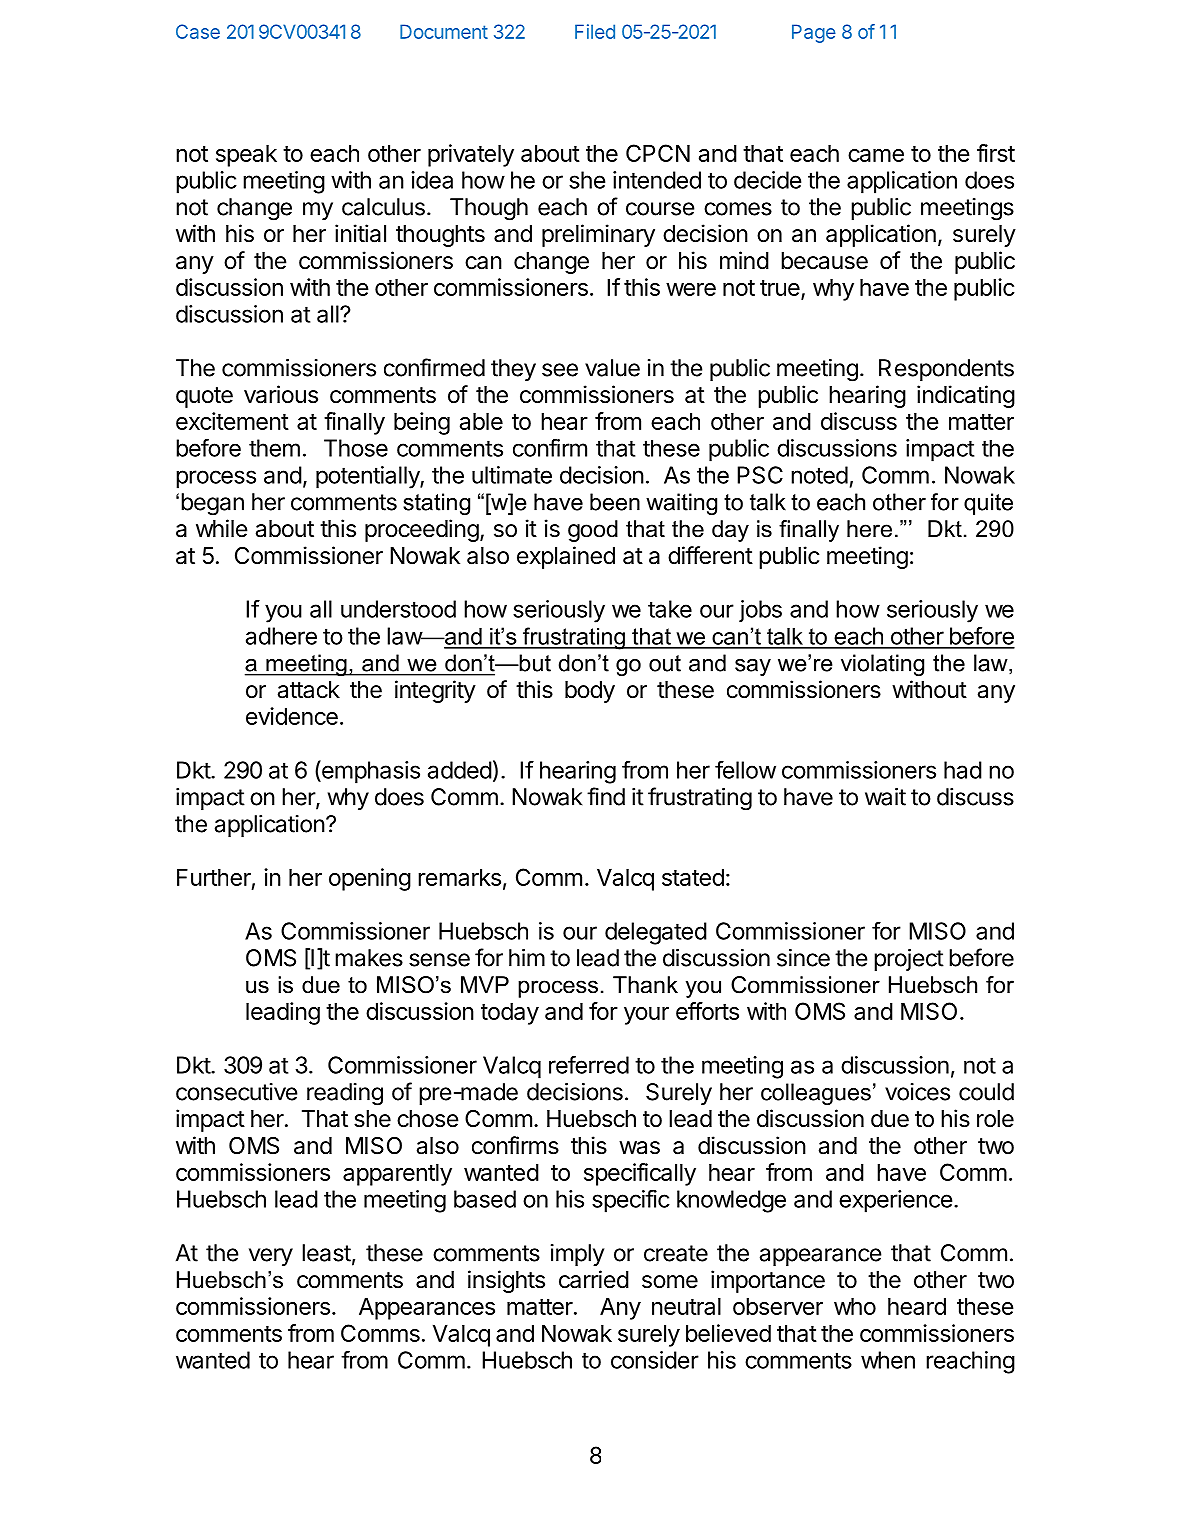 The width and height of the document is (1189, 1539). Describe the element at coordinates (370, 879) in the document. I see `opening` at that location.
